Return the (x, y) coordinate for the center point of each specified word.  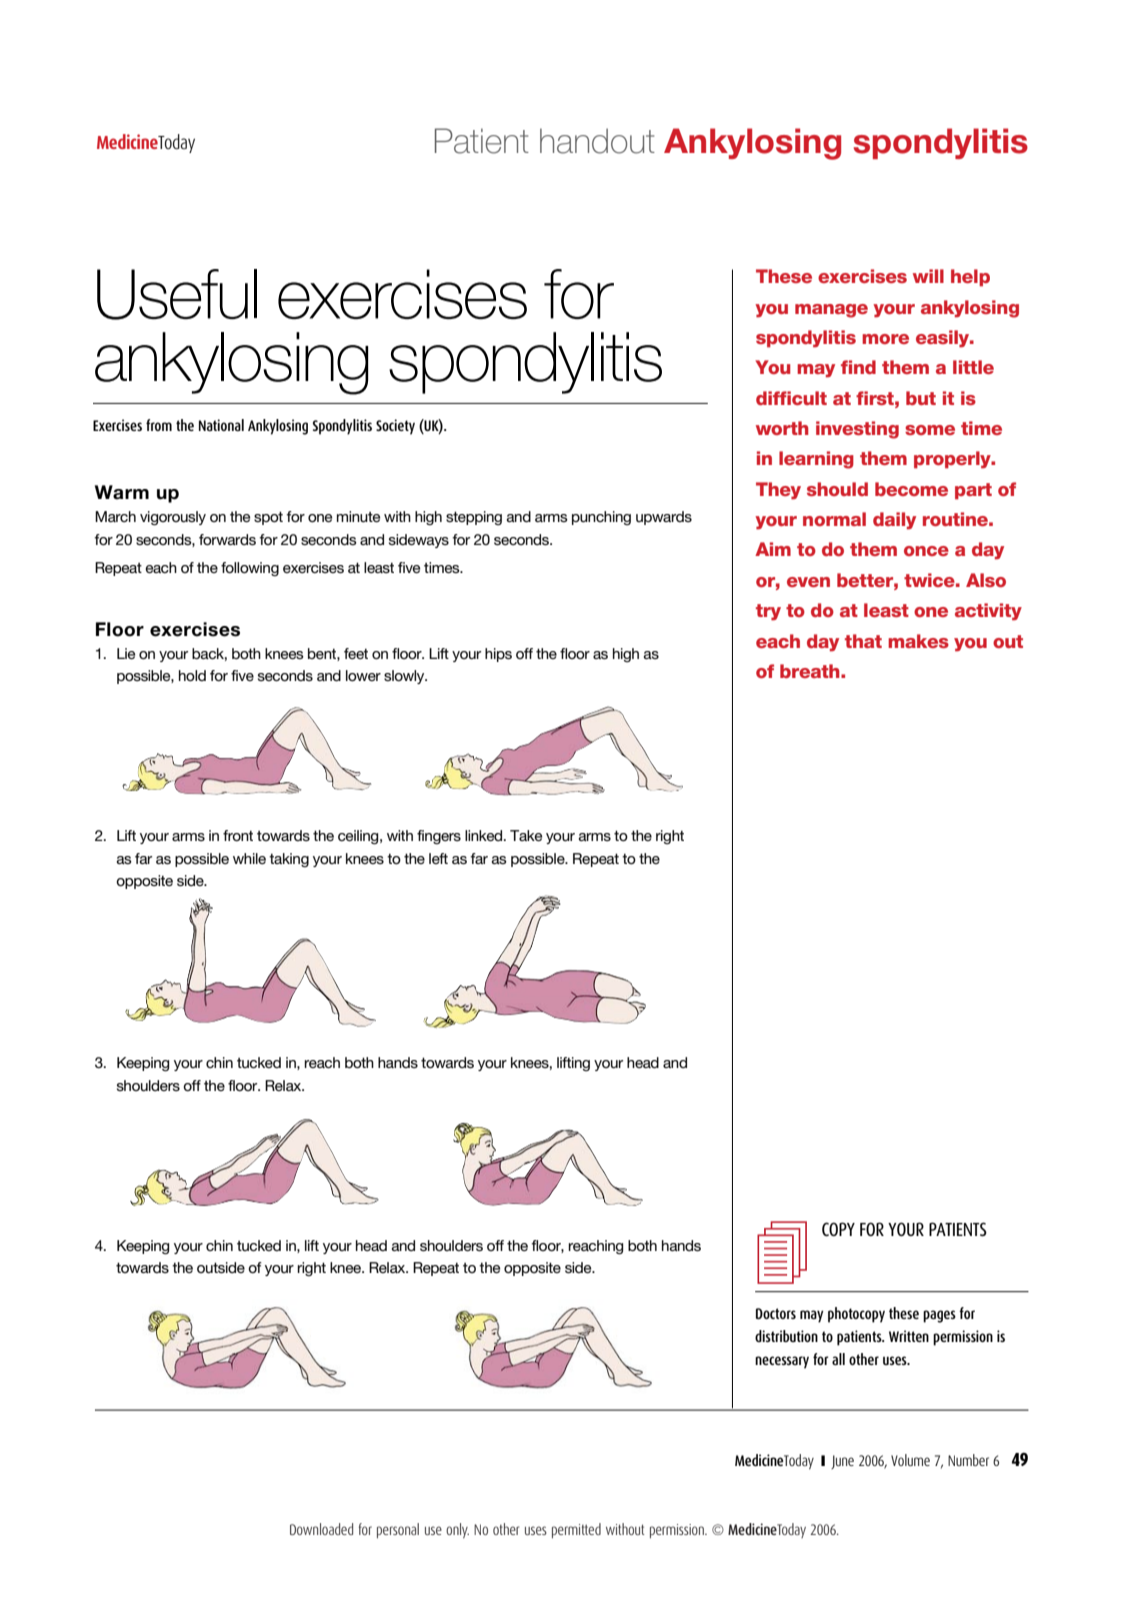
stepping (474, 518)
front (238, 835)
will (928, 276)
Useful (177, 294)
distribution (786, 1336)
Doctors (776, 1313)
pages (939, 1316)
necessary (782, 1362)
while (249, 858)
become (911, 489)
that (863, 641)
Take (526, 835)
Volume (910, 1460)
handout (597, 141)
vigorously (173, 518)
